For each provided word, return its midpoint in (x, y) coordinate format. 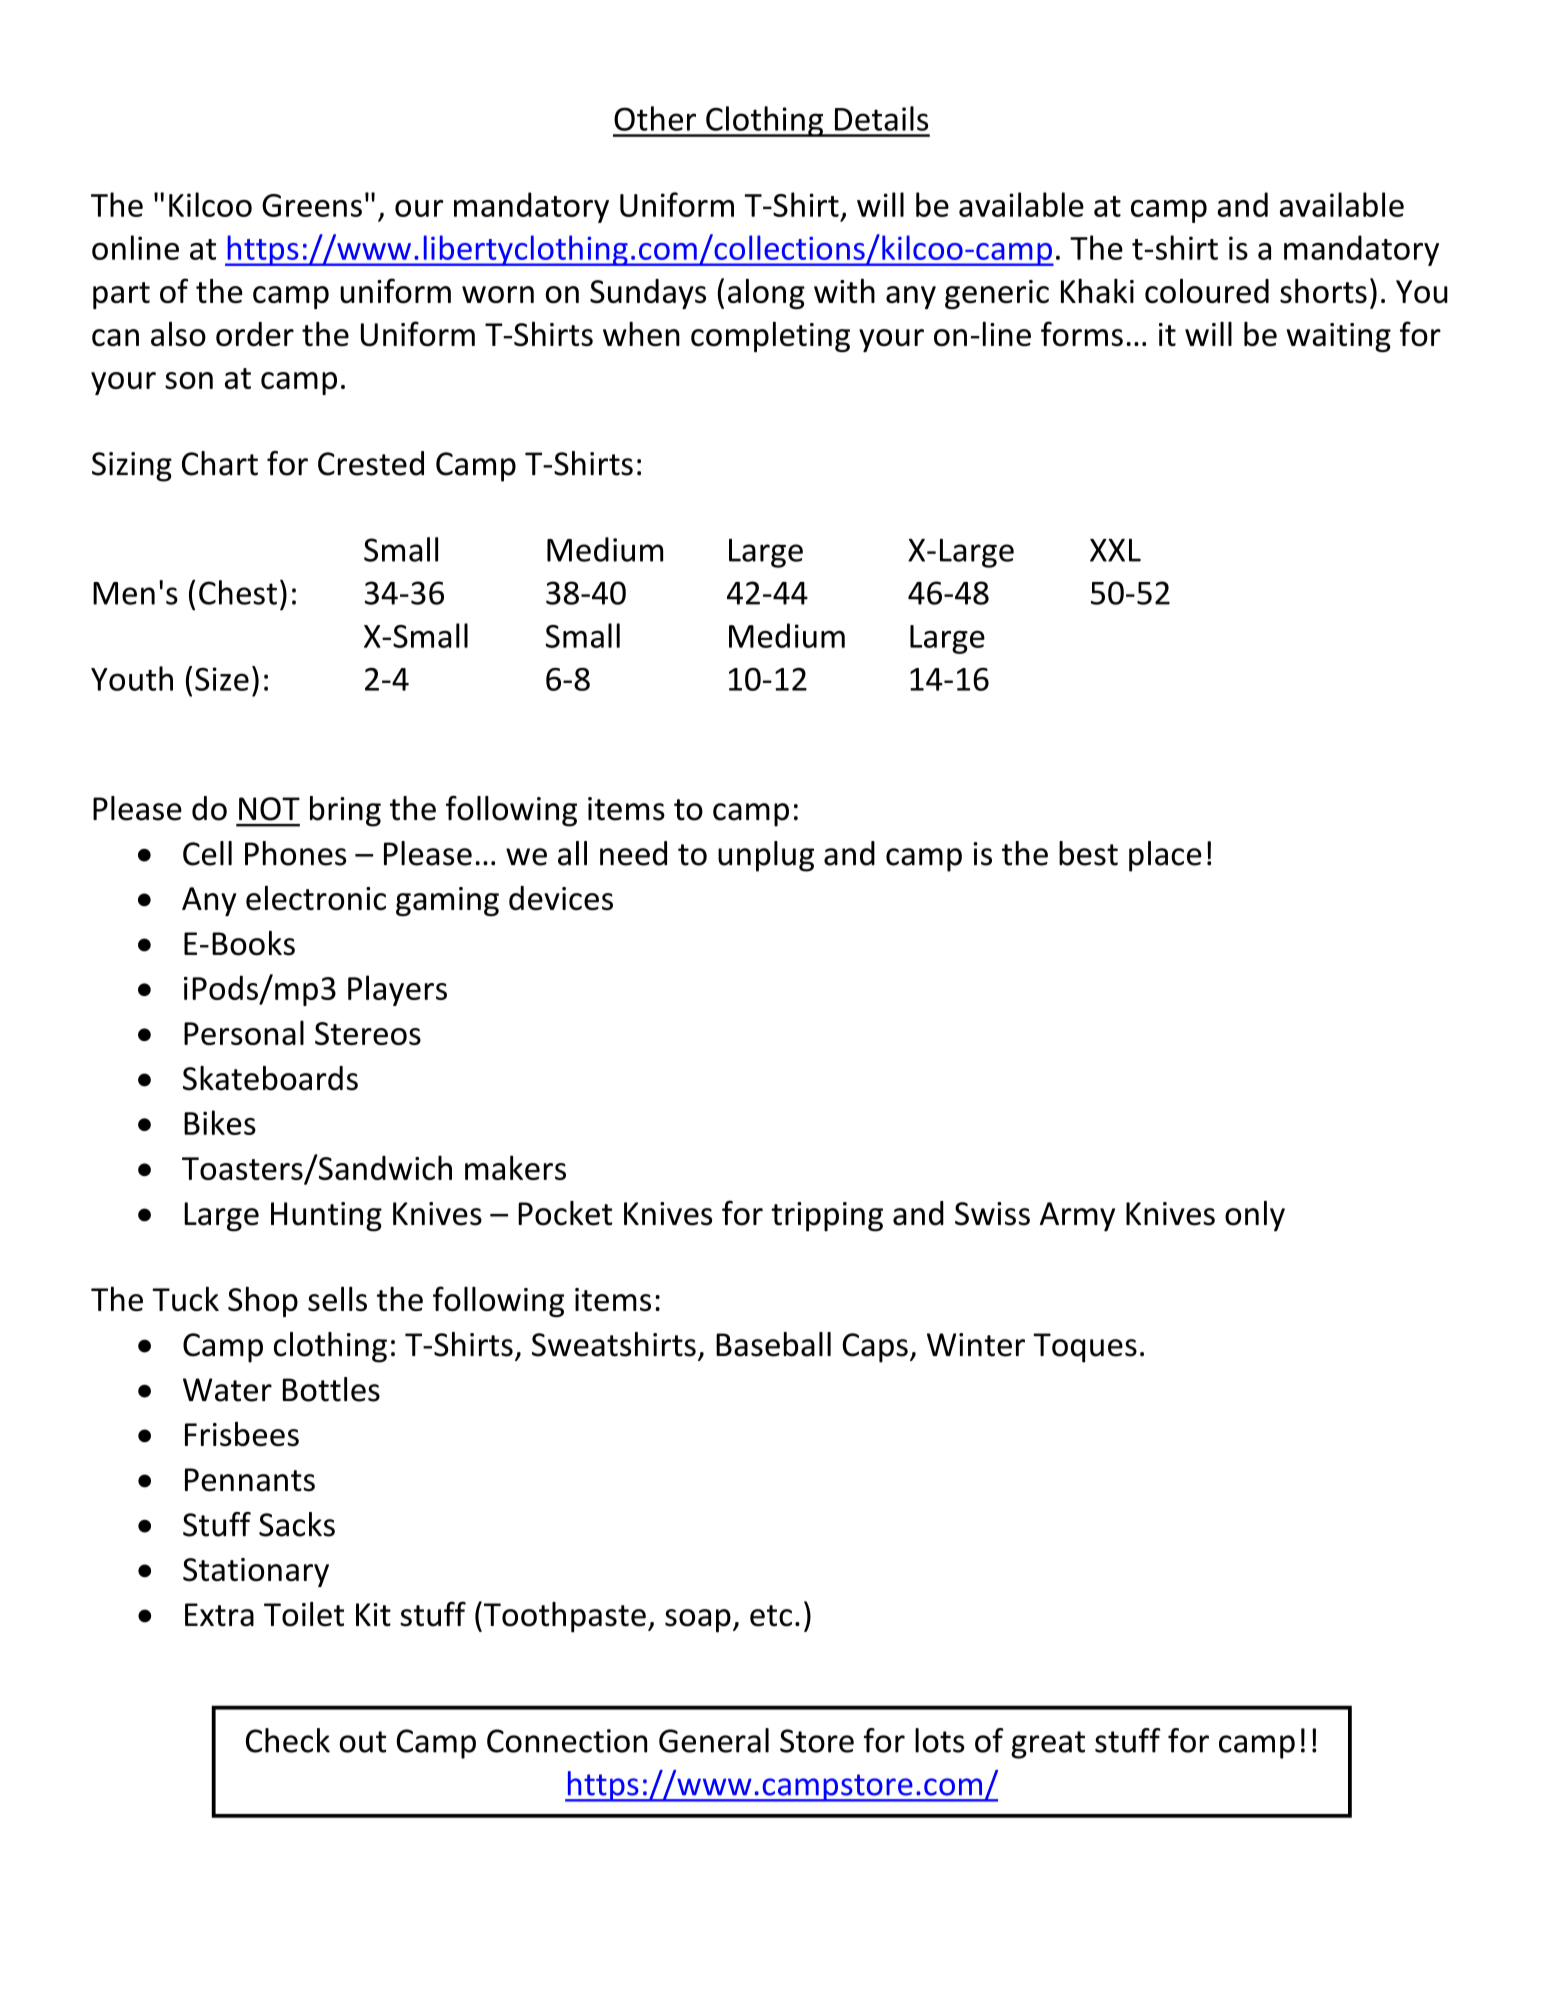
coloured (1207, 291)
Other (655, 118)
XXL (1115, 550)
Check (288, 1740)
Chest (238, 592)
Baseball (773, 1344)
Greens (312, 205)
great (1048, 1745)
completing (770, 336)
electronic (316, 898)
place (1165, 856)
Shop (263, 1301)
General (714, 1740)
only (1255, 1216)
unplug (766, 856)
